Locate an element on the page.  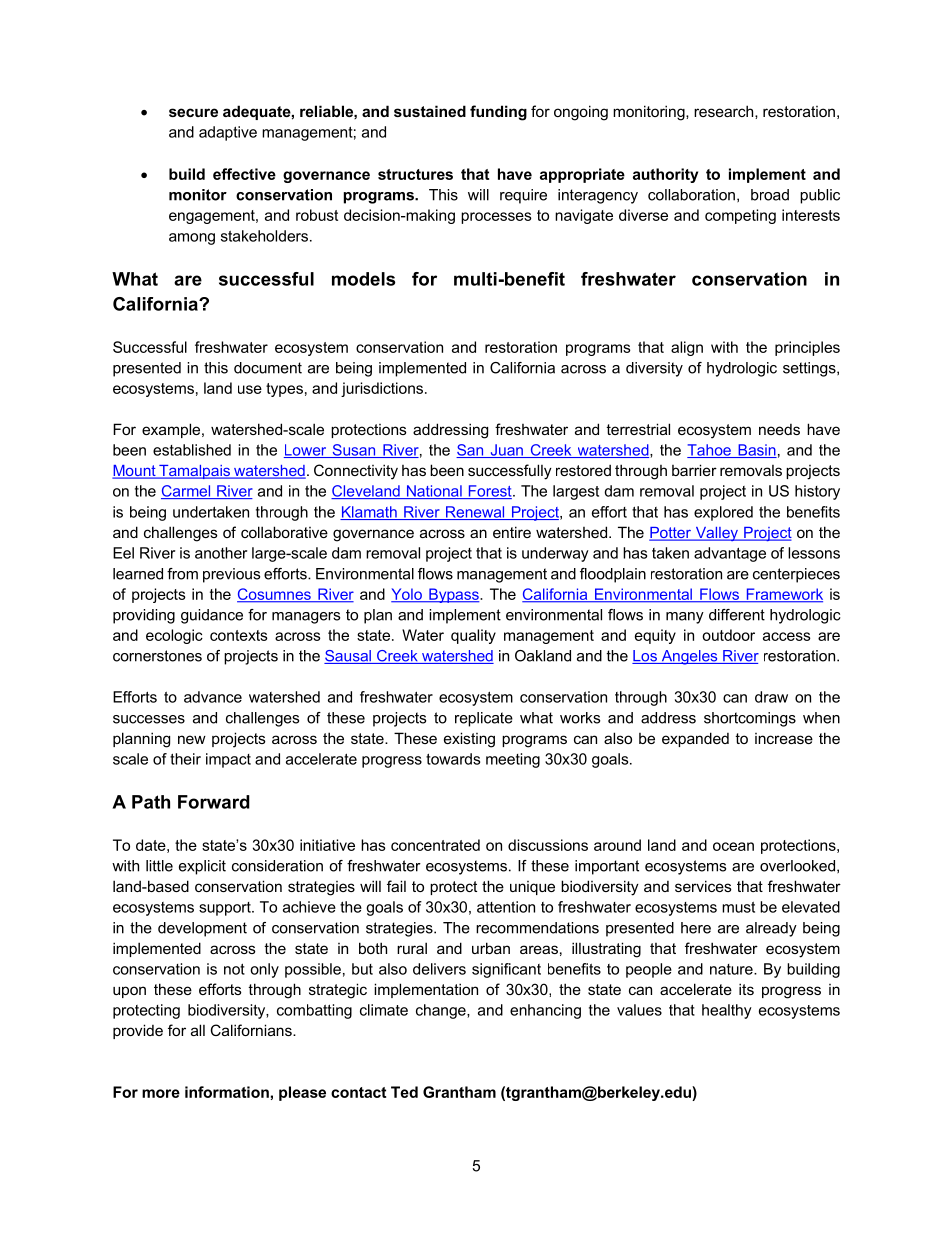
information is located at coordinates (227, 1092).
